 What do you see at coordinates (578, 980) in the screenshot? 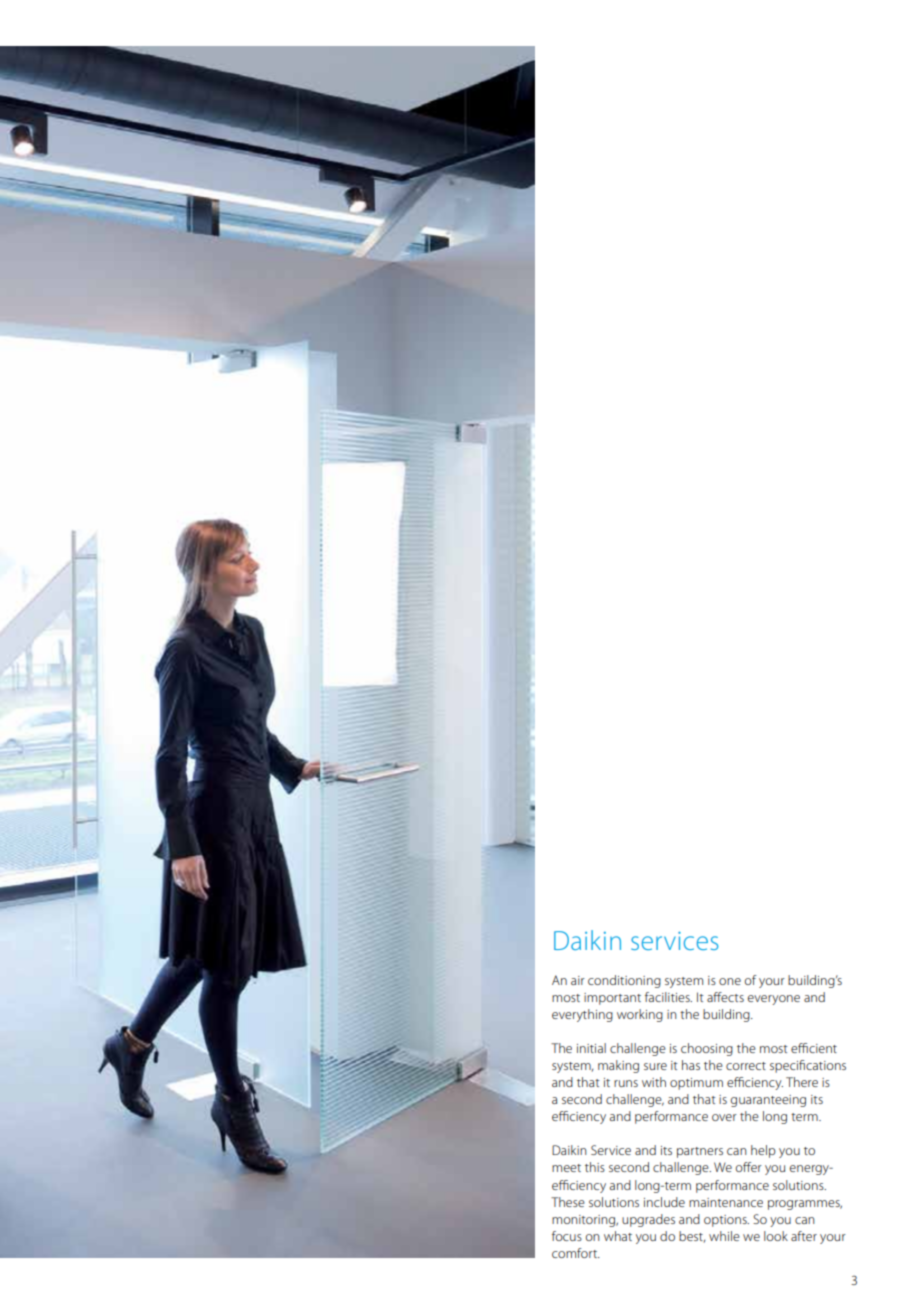
I see `air` at bounding box center [578, 980].
